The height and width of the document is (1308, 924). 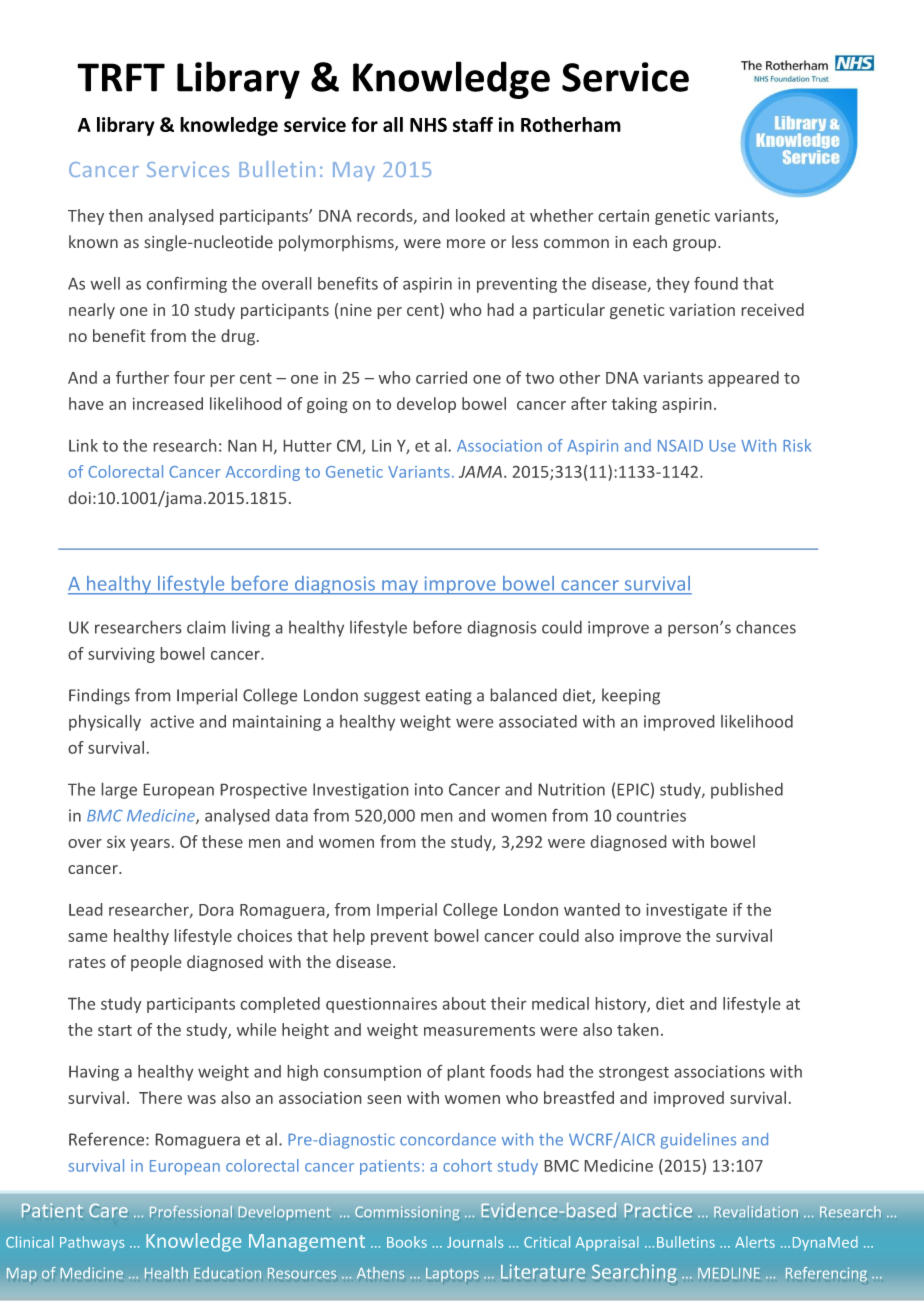 I want to click on group, so click(x=696, y=245).
